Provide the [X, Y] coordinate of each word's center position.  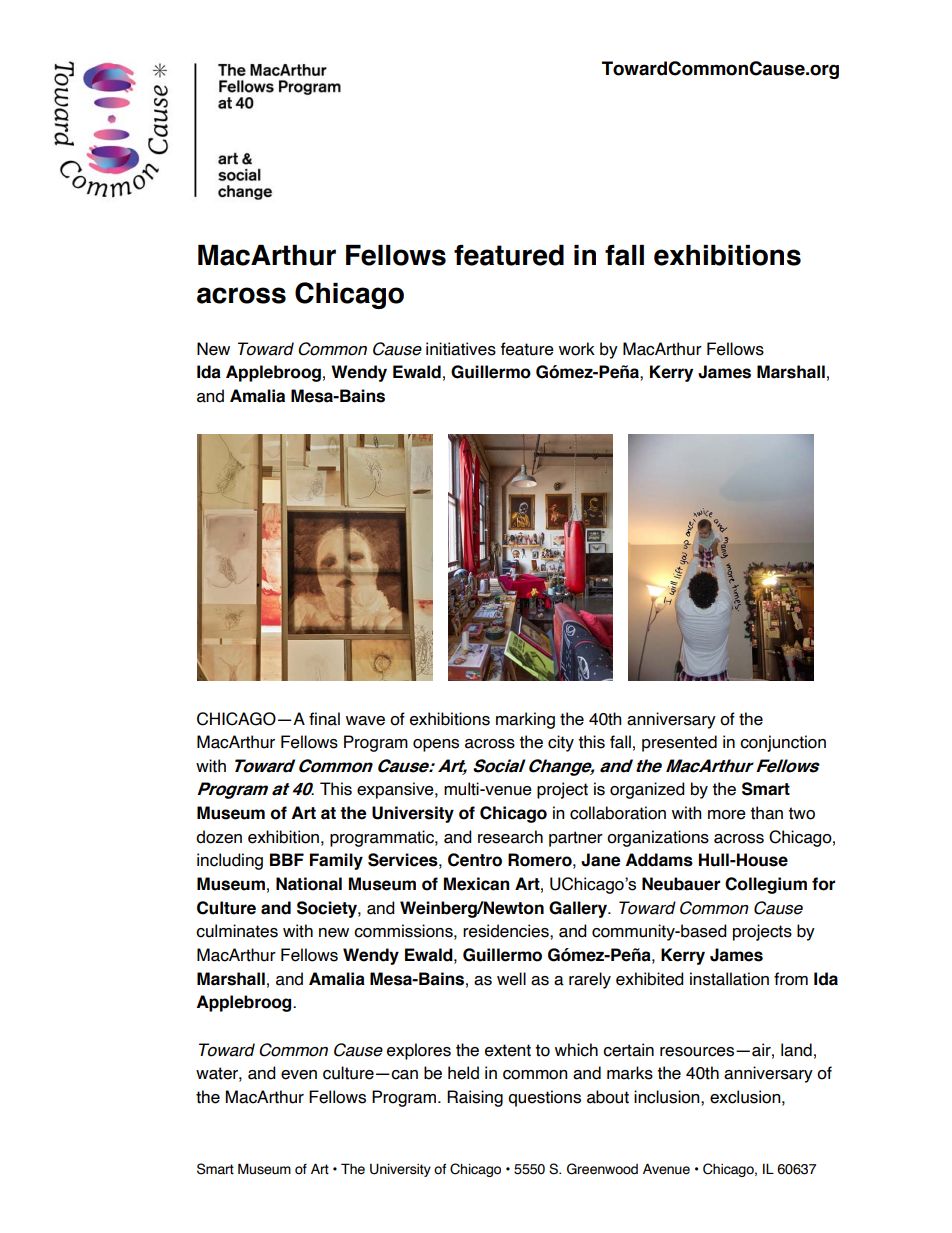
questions [544, 1098]
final [324, 719]
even [299, 1075]
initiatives [461, 349]
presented [679, 743]
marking [525, 720]
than [766, 813]
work [577, 349]
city [561, 743]
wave [365, 721]
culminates [237, 931]
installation [729, 979]
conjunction [783, 743]
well [511, 979]
